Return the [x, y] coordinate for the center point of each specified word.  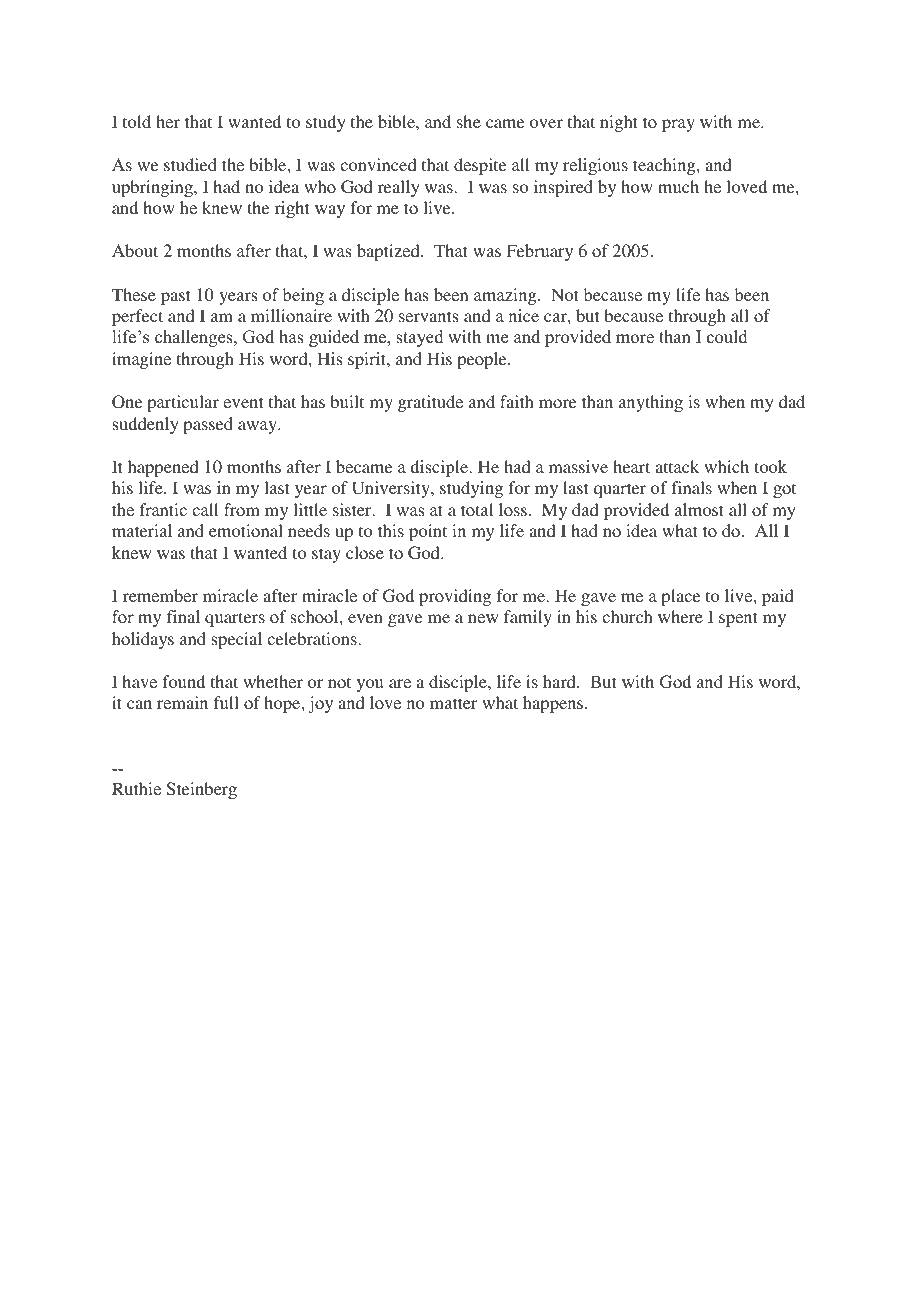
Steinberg [202, 790]
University [392, 489]
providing [455, 597]
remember [160, 595]
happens [554, 704]
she [469, 121]
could [727, 337]
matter [453, 703]
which [726, 466]
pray [678, 125]
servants [428, 316]
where [680, 616]
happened [163, 468]
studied [190, 164]
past [175, 297]
